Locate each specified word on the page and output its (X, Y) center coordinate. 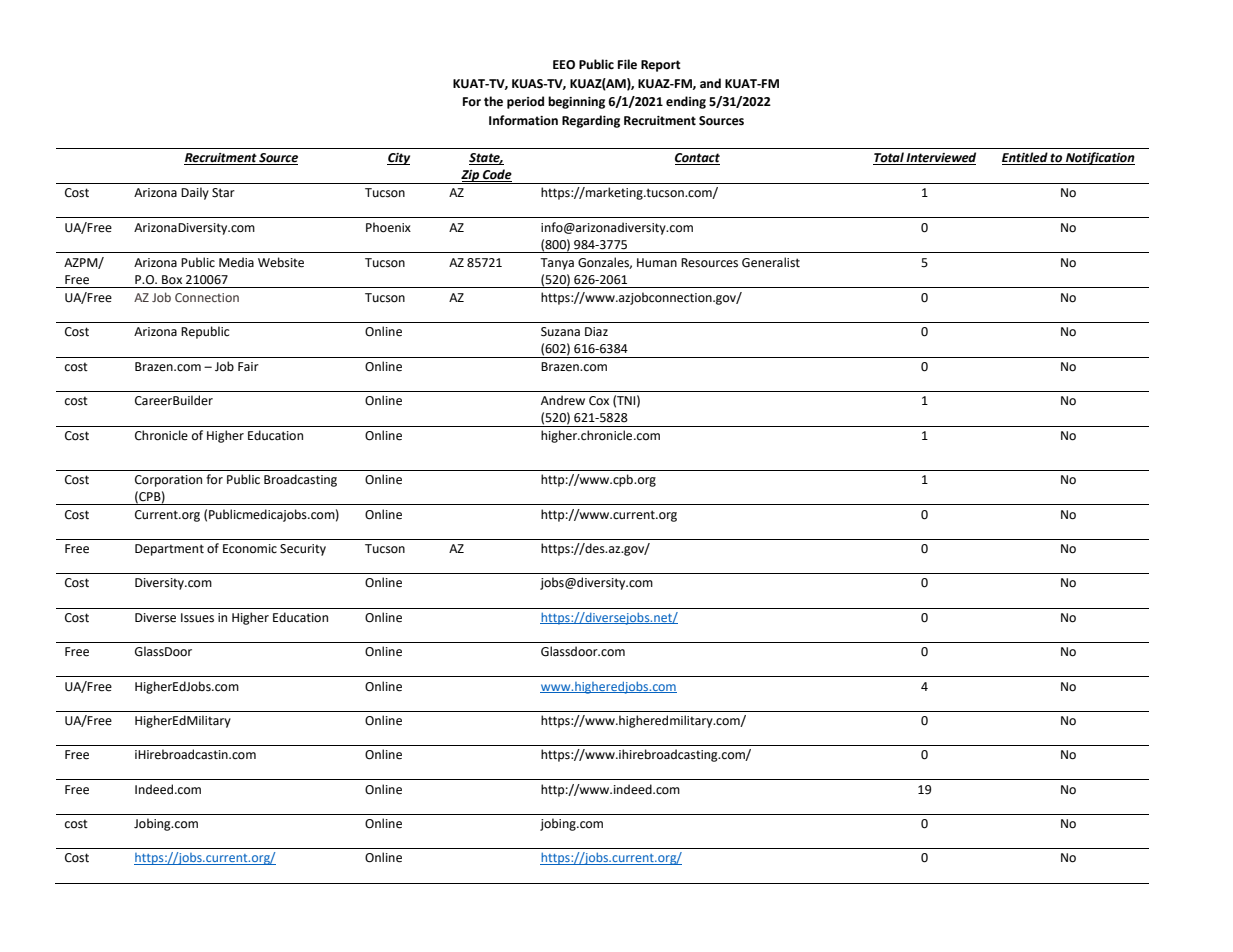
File (627, 64)
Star (223, 193)
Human (657, 262)
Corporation (168, 481)
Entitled (1026, 158)
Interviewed (940, 158)
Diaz (596, 331)
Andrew (563, 400)
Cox (599, 401)
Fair (248, 366)
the (493, 101)
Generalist (771, 262)
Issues (197, 618)
